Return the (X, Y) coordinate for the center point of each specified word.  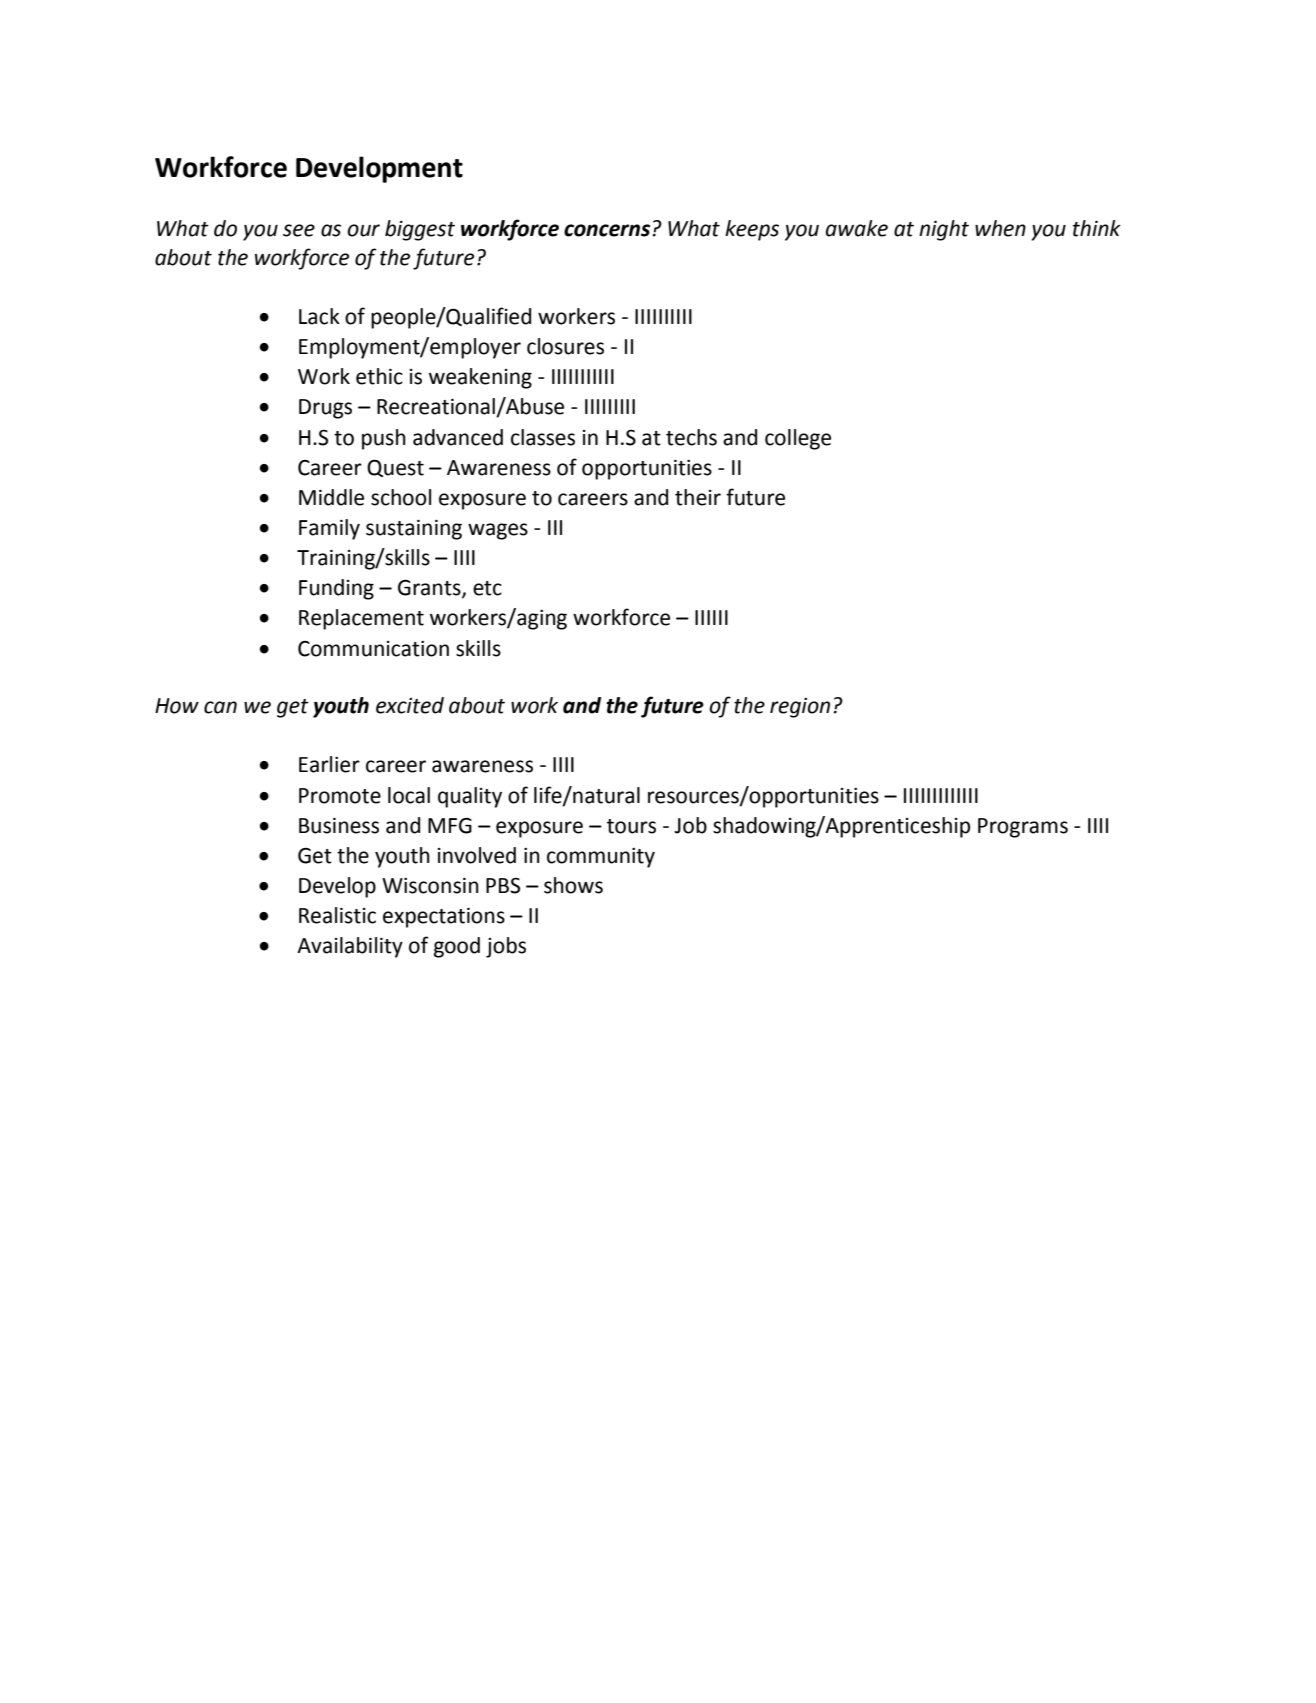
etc (487, 588)
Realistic (337, 915)
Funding (336, 589)
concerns (608, 230)
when (1000, 228)
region (800, 708)
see (299, 230)
